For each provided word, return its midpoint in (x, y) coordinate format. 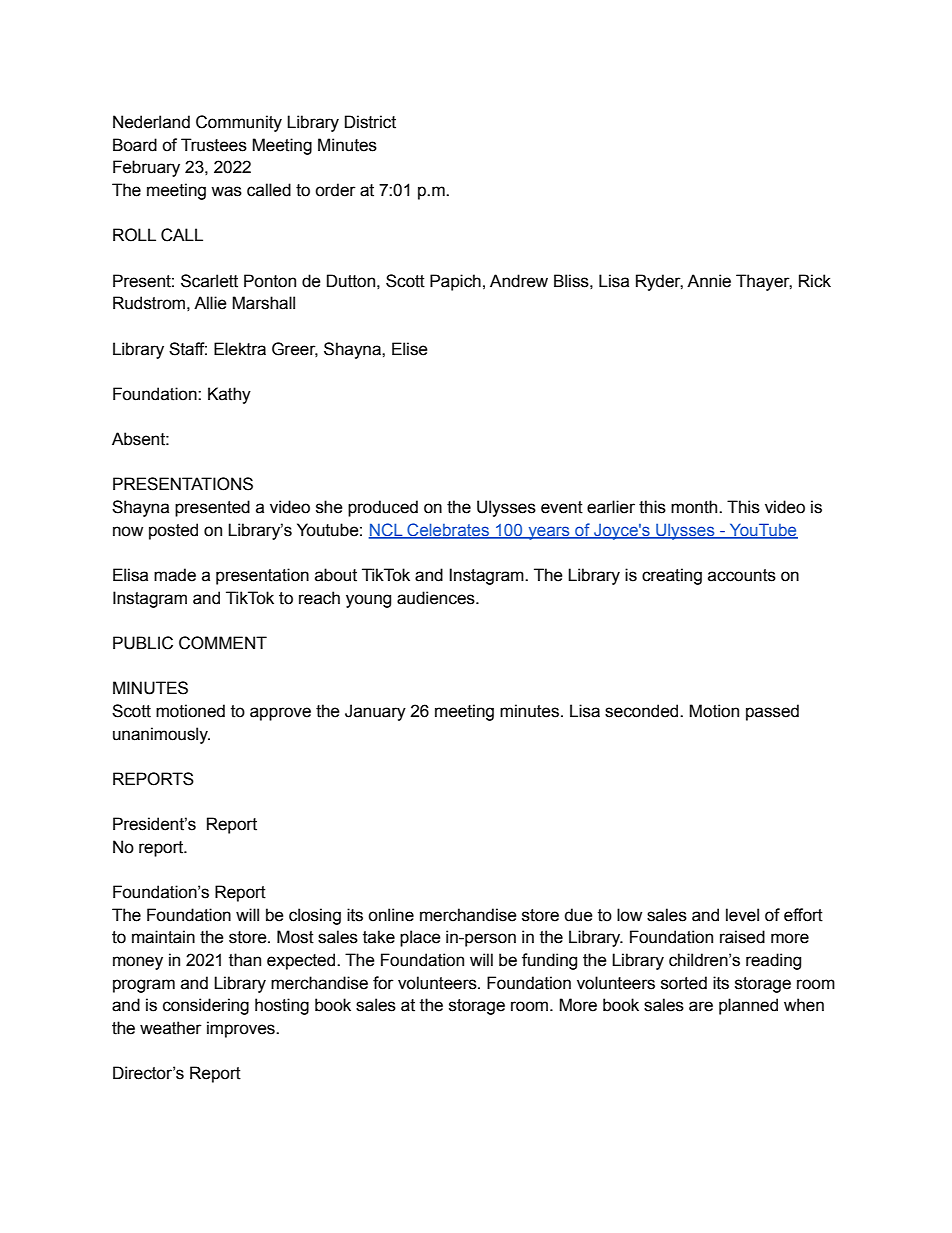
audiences (437, 598)
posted (173, 531)
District (370, 122)
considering (206, 1006)
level (742, 915)
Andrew (519, 281)
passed (772, 712)
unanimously (161, 735)
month (695, 507)
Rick (815, 281)
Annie (709, 281)
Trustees (214, 145)
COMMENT (223, 643)
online (391, 915)
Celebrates (448, 530)
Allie (210, 303)
